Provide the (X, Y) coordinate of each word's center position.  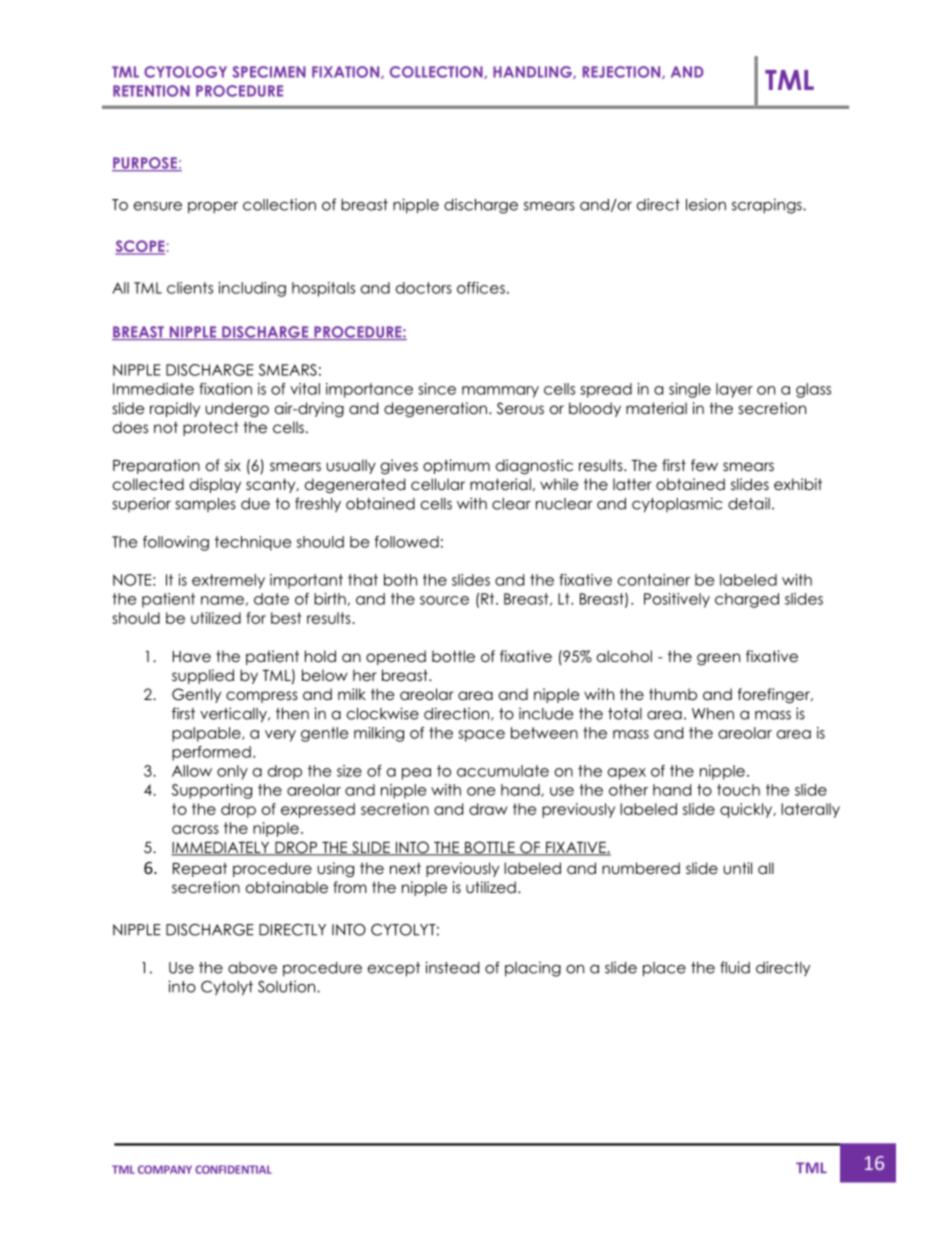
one (481, 791)
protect (211, 428)
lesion (706, 204)
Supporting (212, 791)
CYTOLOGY (185, 72)
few (704, 465)
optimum (456, 466)
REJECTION (622, 72)
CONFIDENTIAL (233, 1169)
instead (452, 967)
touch (738, 790)
